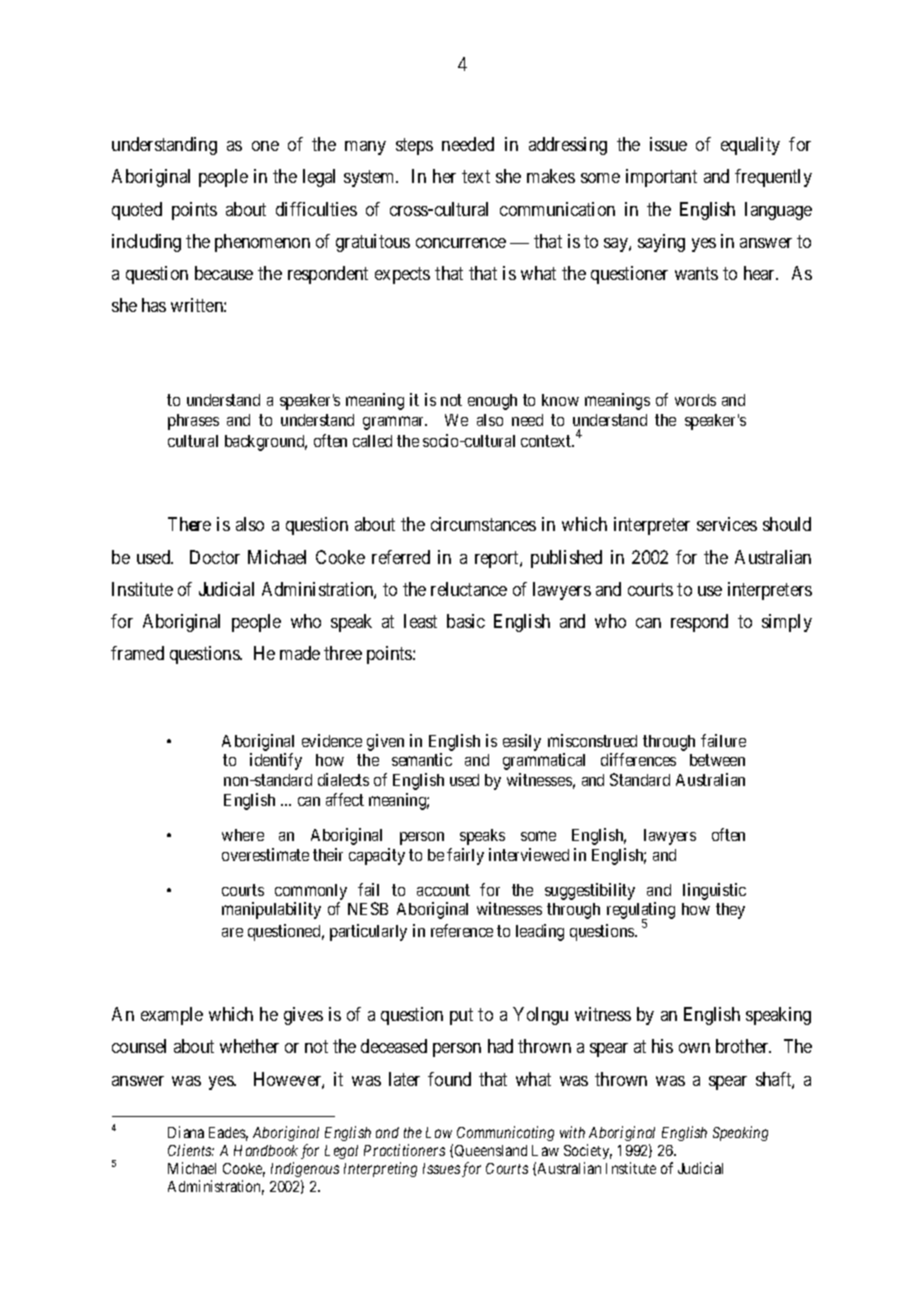  I want to click on quoted, so click(137, 211).
